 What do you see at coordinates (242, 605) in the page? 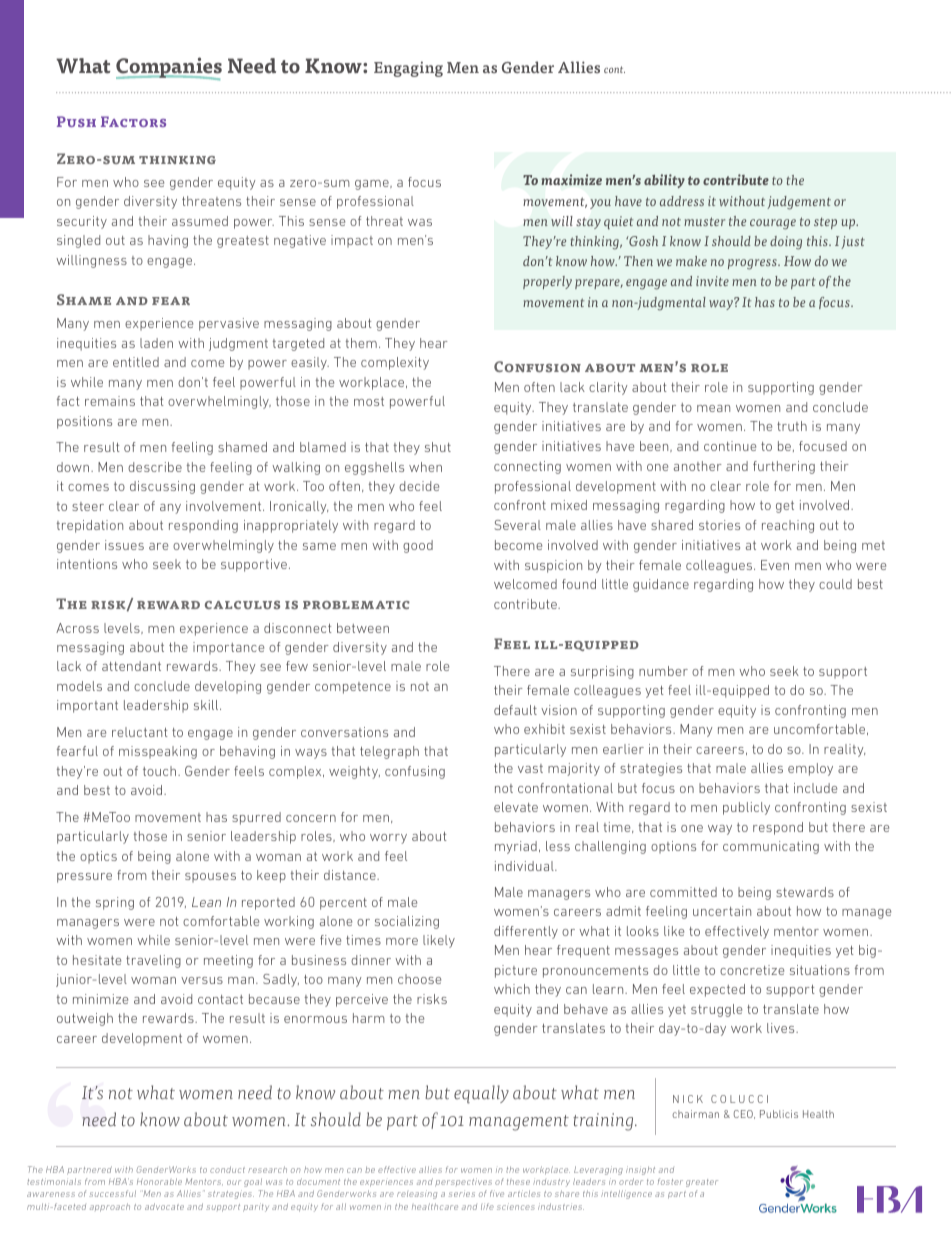
I see `calculus` at bounding box center [242, 605].
